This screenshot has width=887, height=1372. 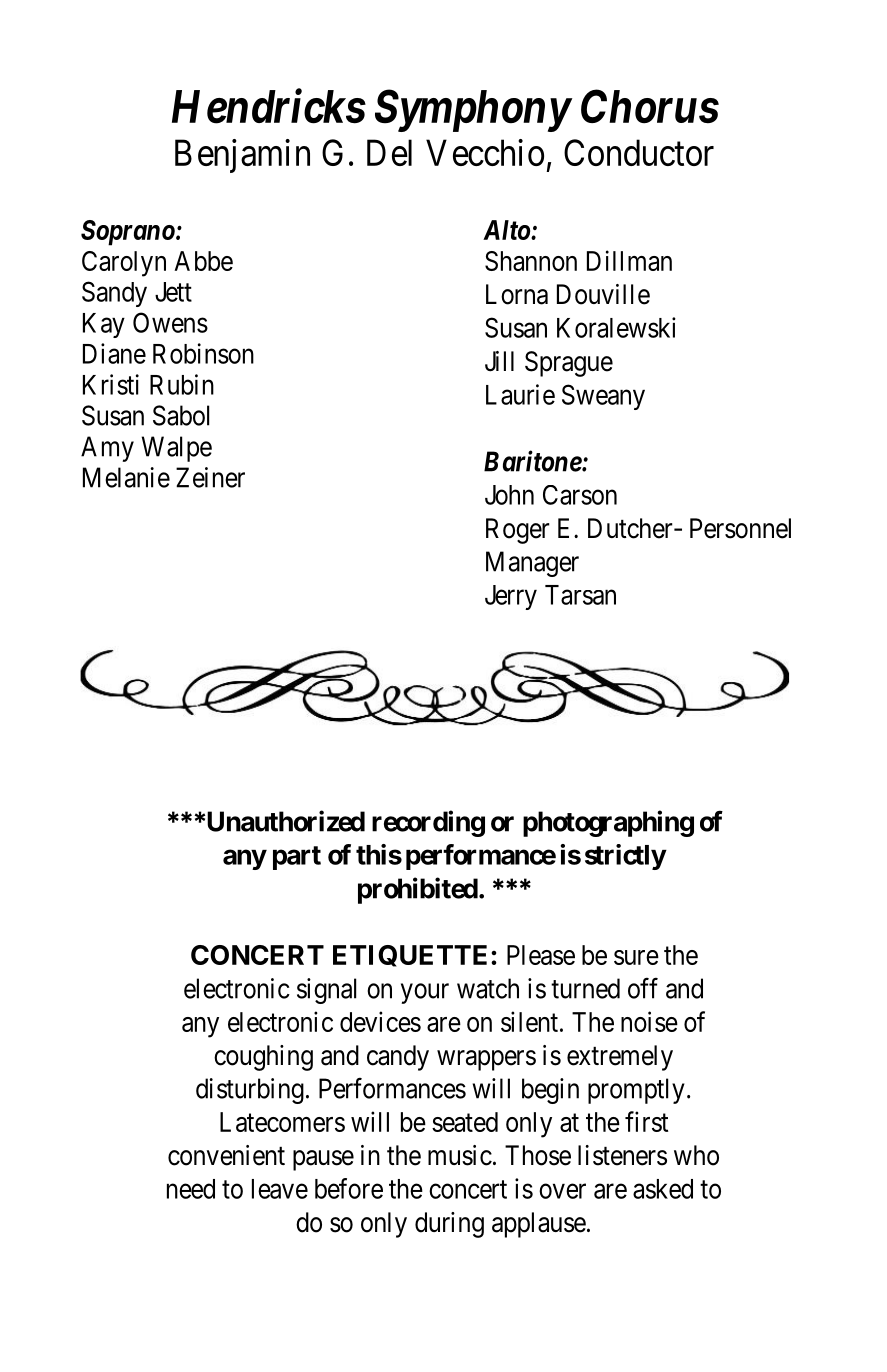 I want to click on prohibited, so click(x=418, y=890).
